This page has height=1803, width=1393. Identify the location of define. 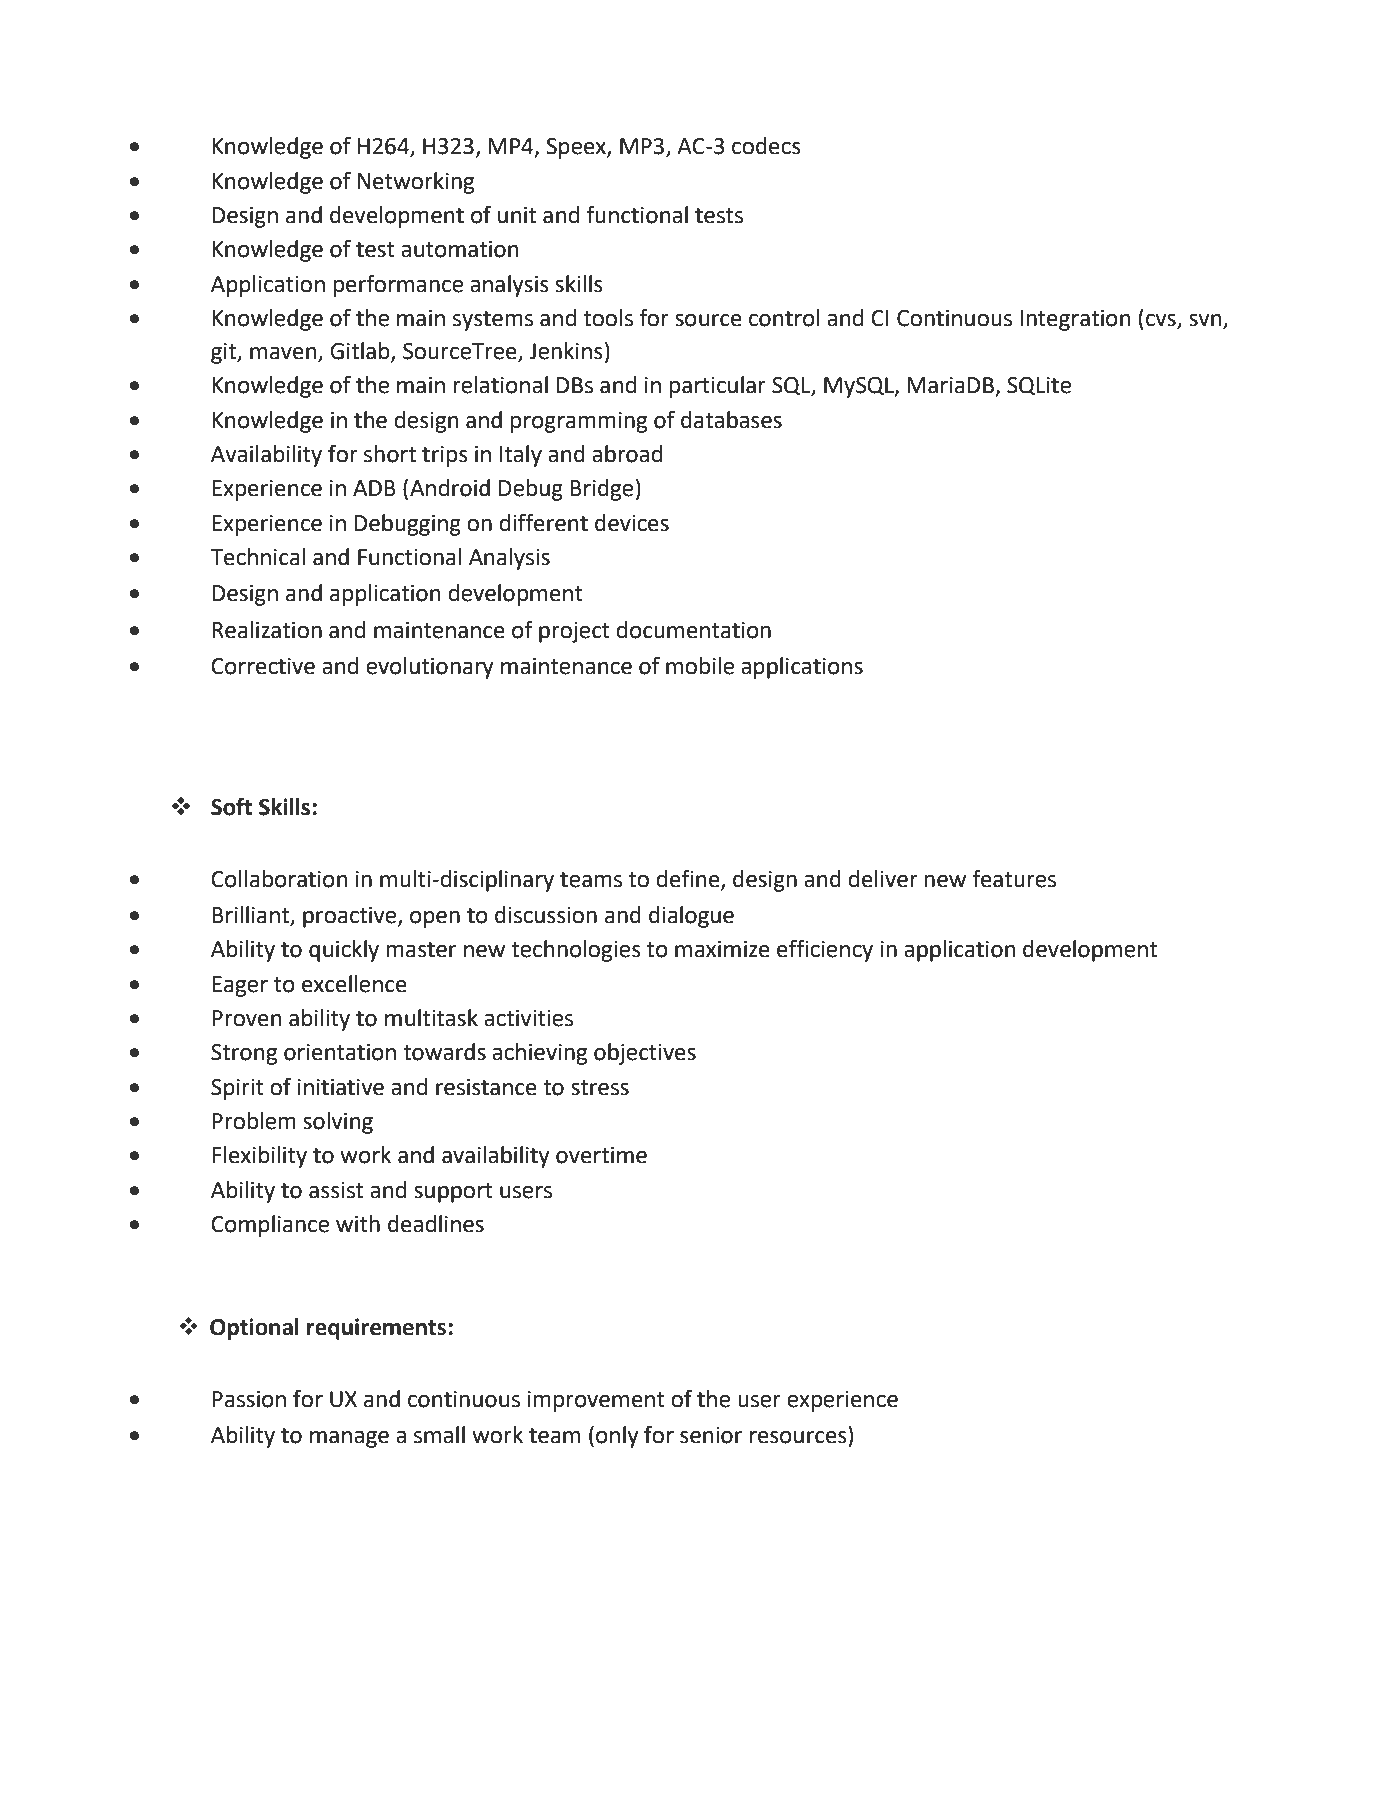
(689, 879).
